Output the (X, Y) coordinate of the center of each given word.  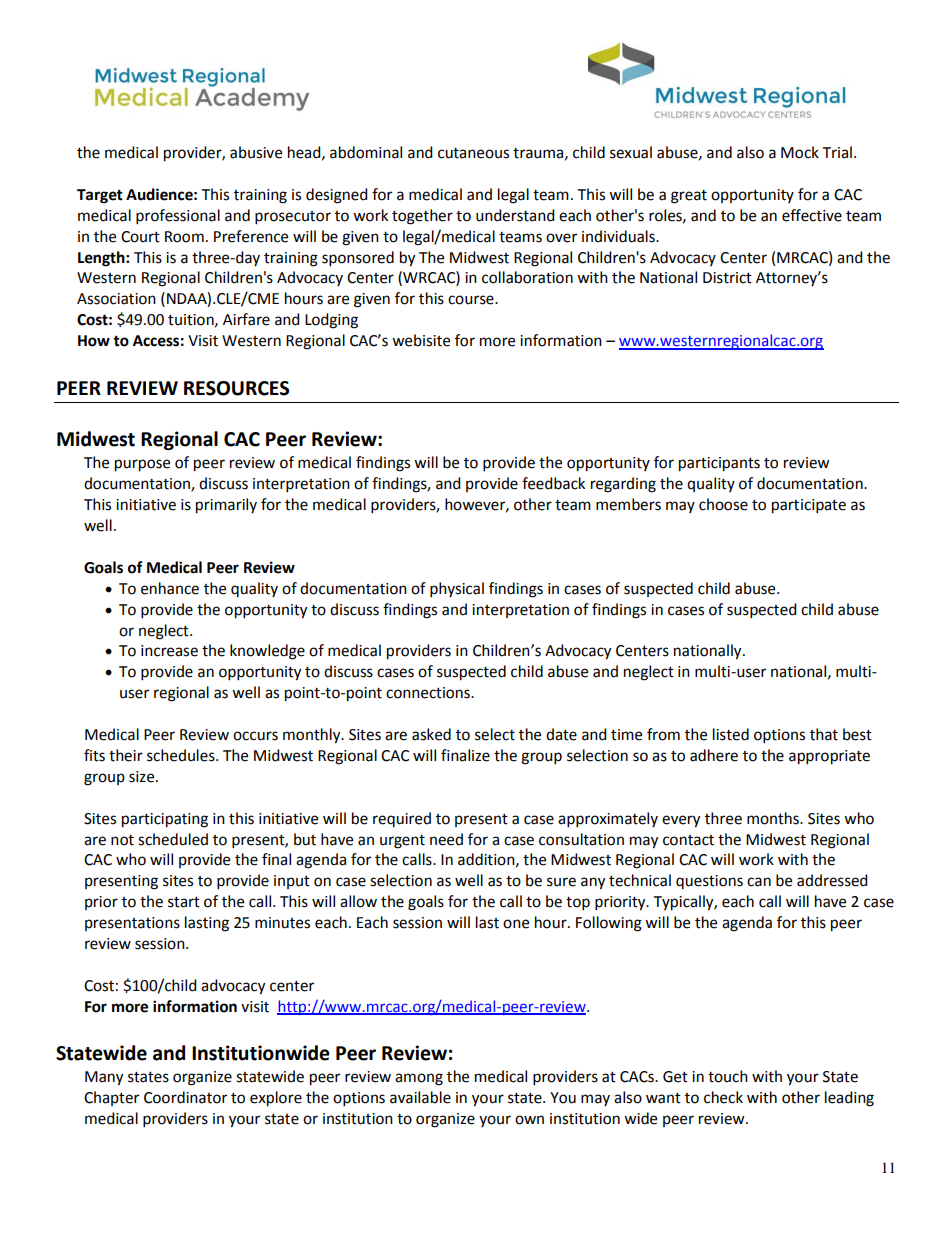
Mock (800, 152)
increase (169, 651)
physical (457, 590)
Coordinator (185, 1097)
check (723, 1097)
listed (731, 734)
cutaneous (473, 153)
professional (178, 217)
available (420, 1097)
